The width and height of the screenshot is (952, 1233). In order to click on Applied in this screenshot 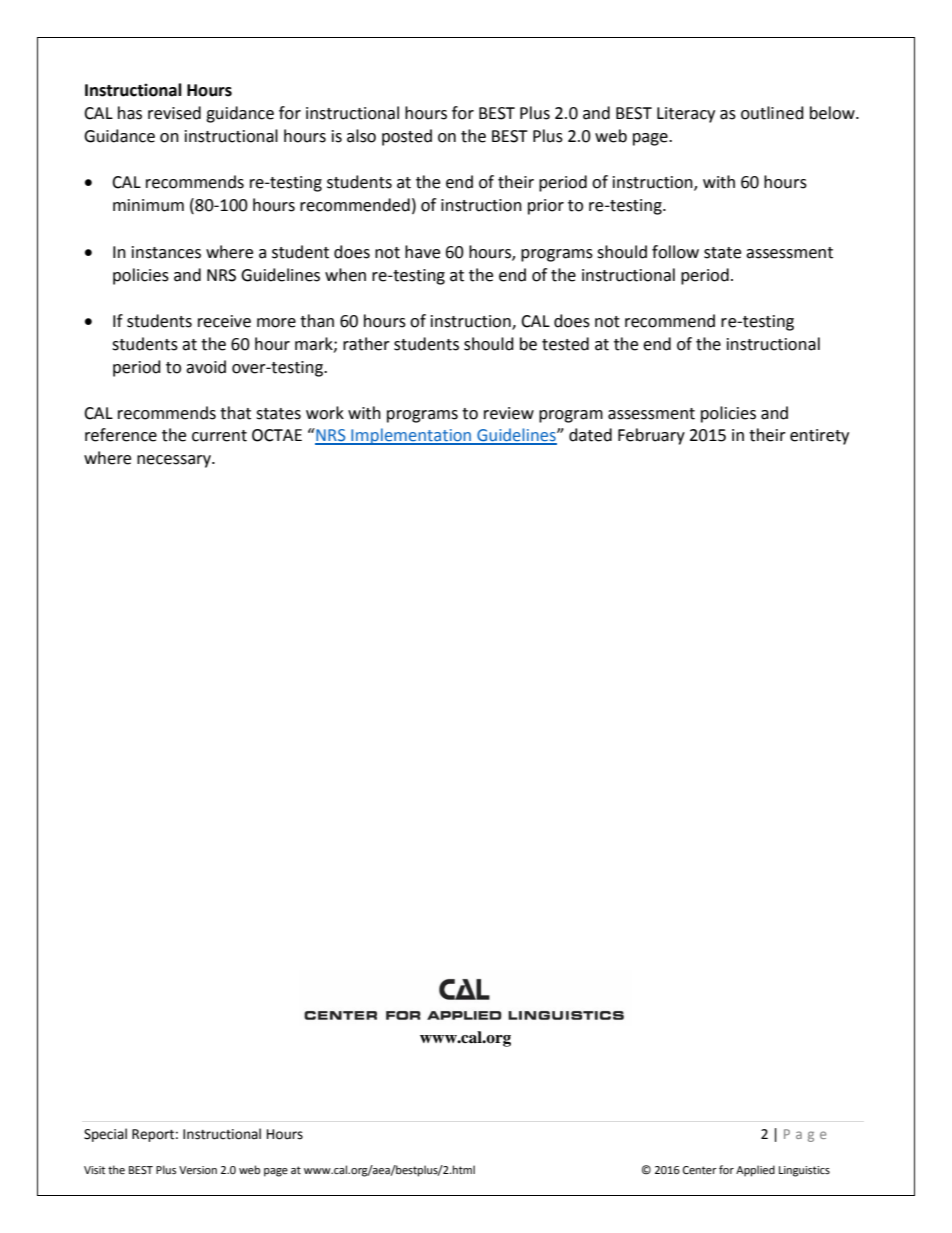, I will do `click(755, 1171)`.
